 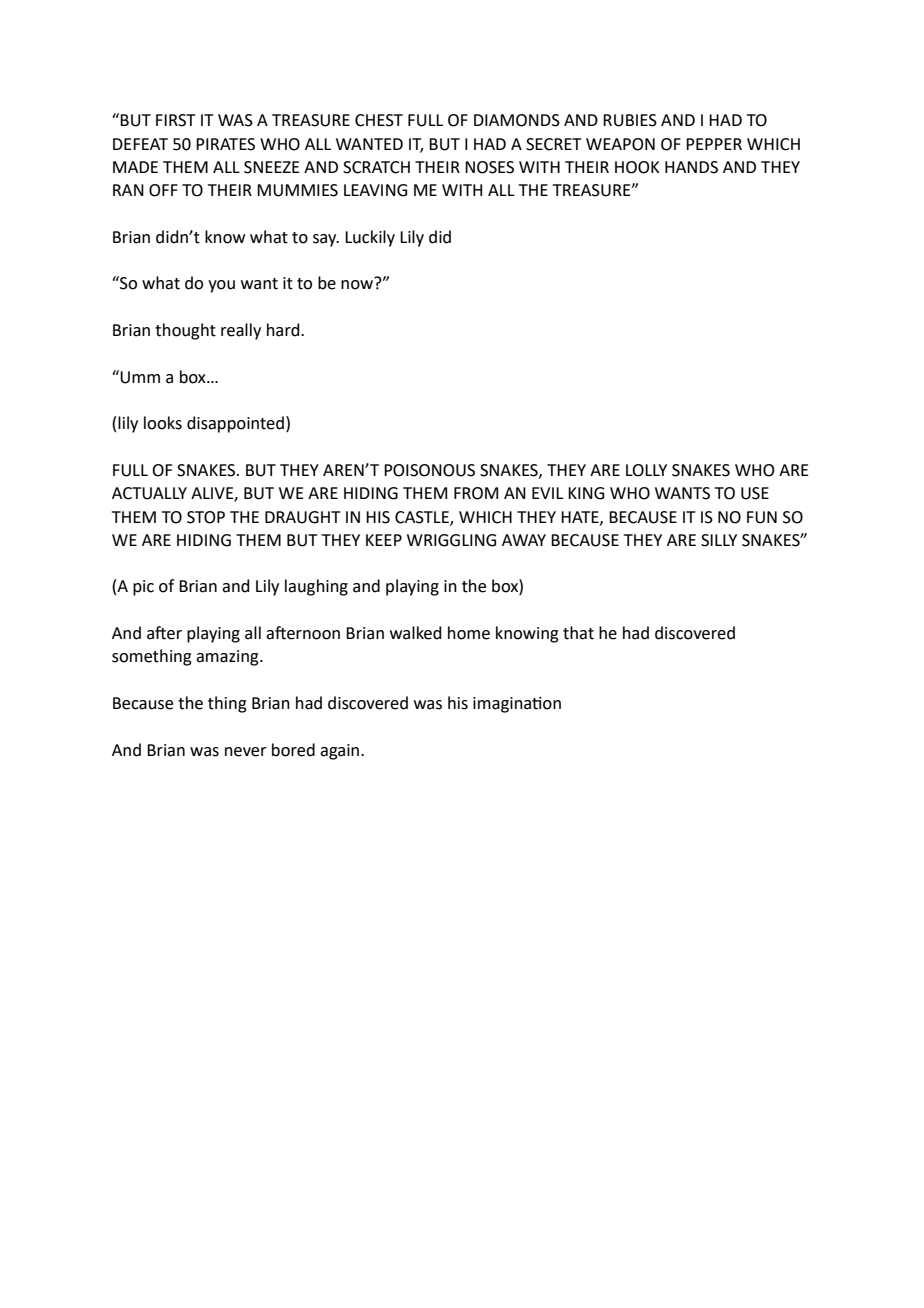 What do you see at coordinates (225, 144) in the screenshot?
I see `PIRATES` at bounding box center [225, 144].
